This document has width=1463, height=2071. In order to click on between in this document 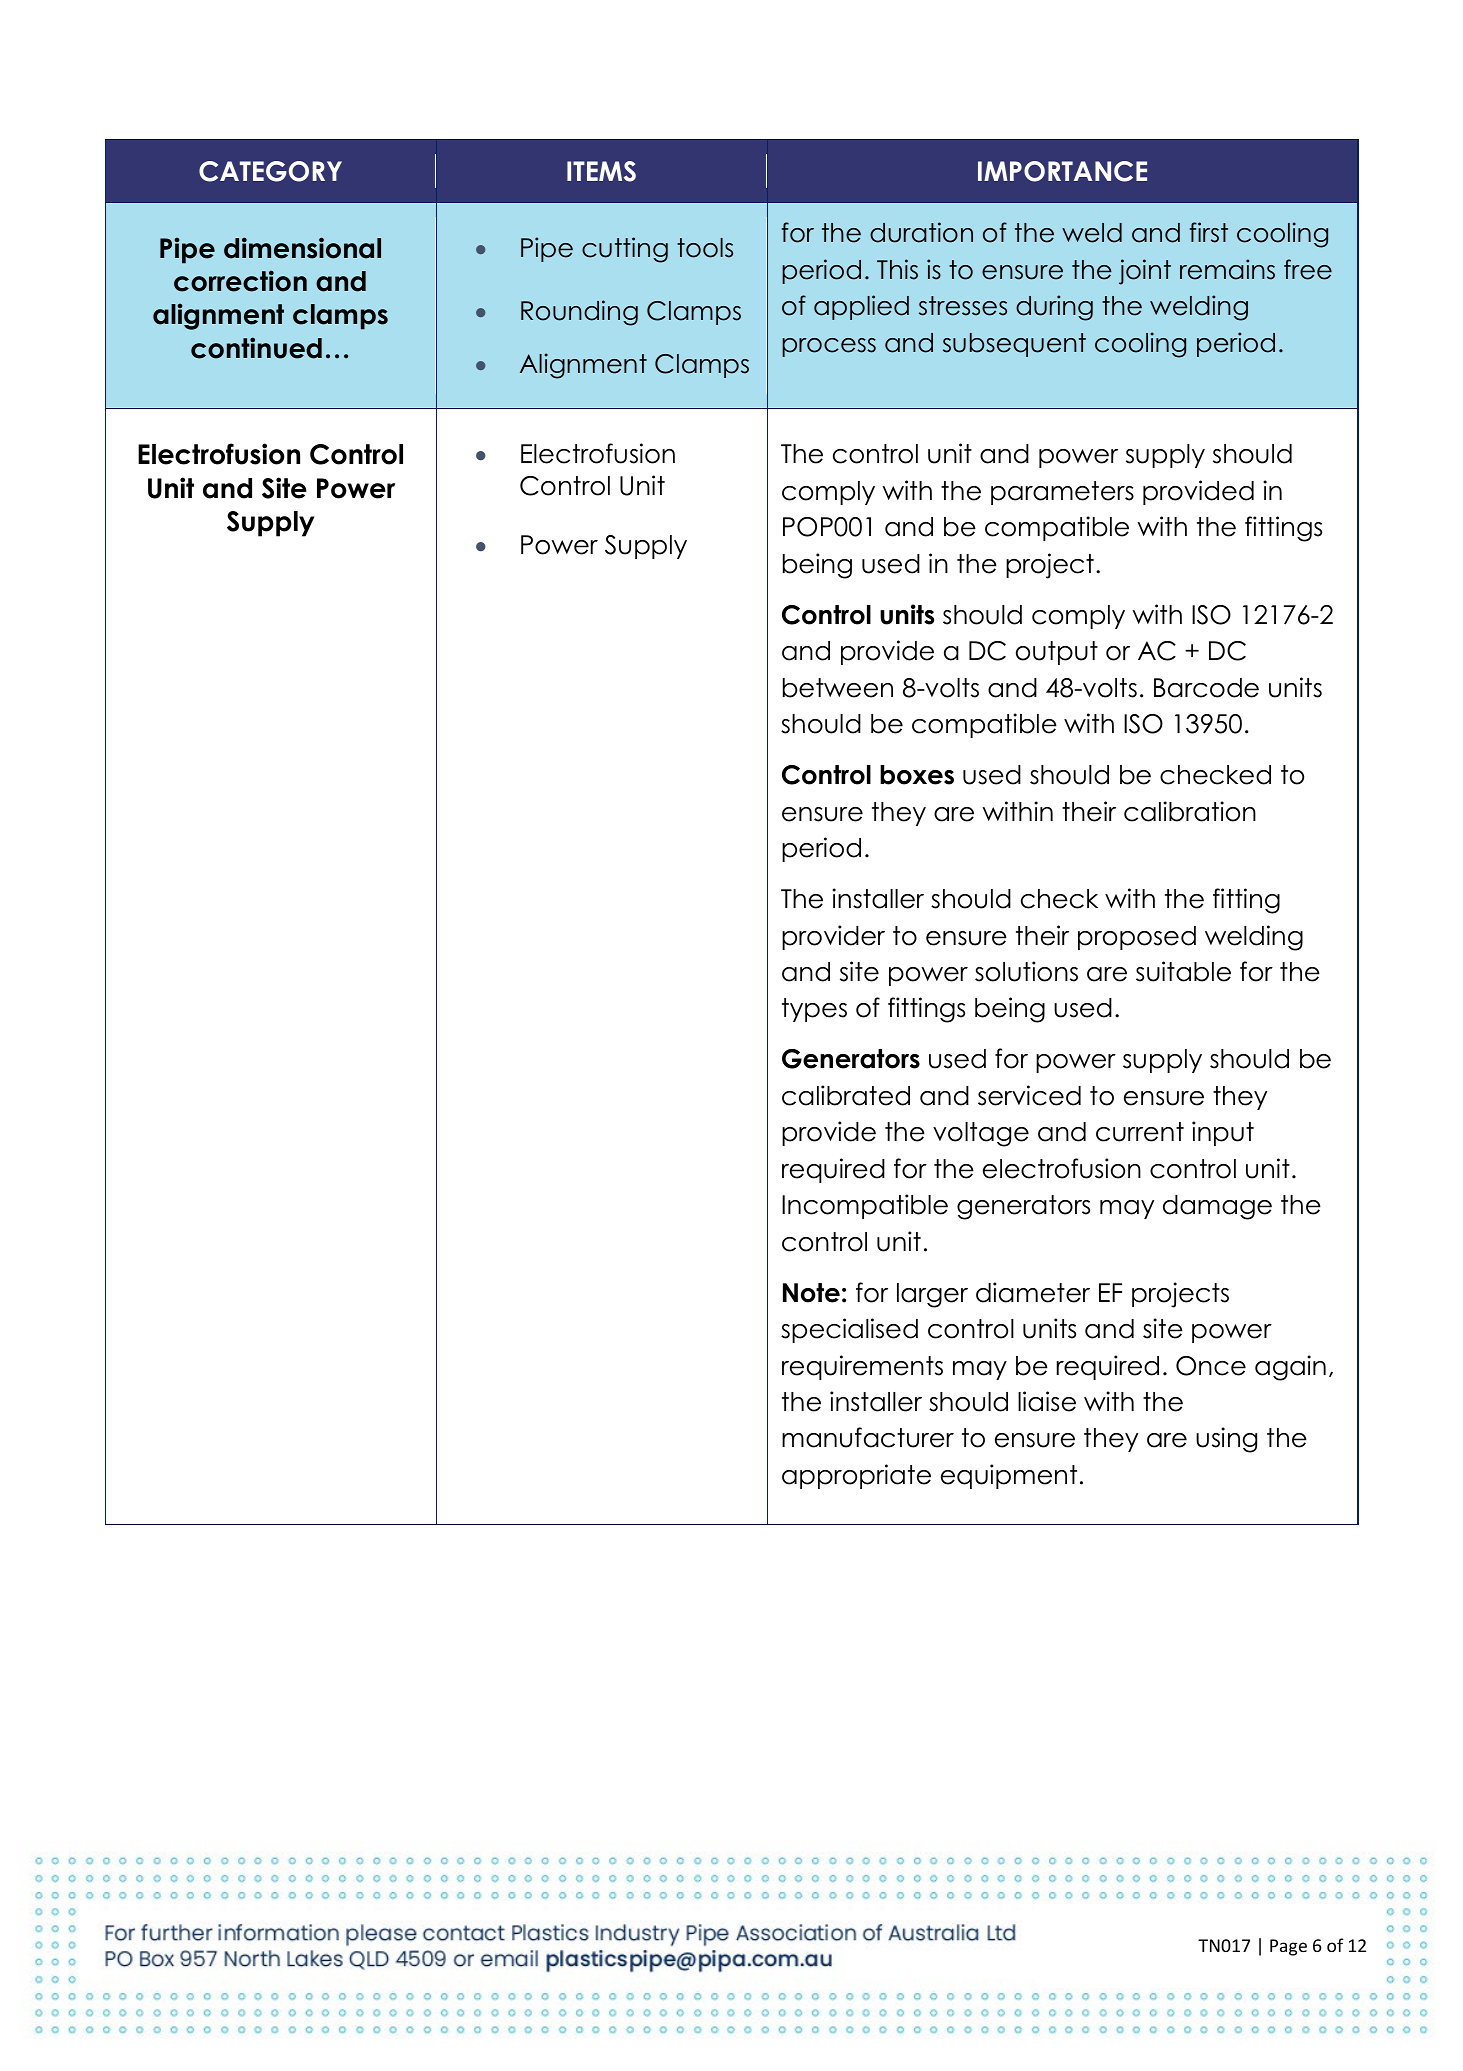, I will do `click(838, 688)`.
